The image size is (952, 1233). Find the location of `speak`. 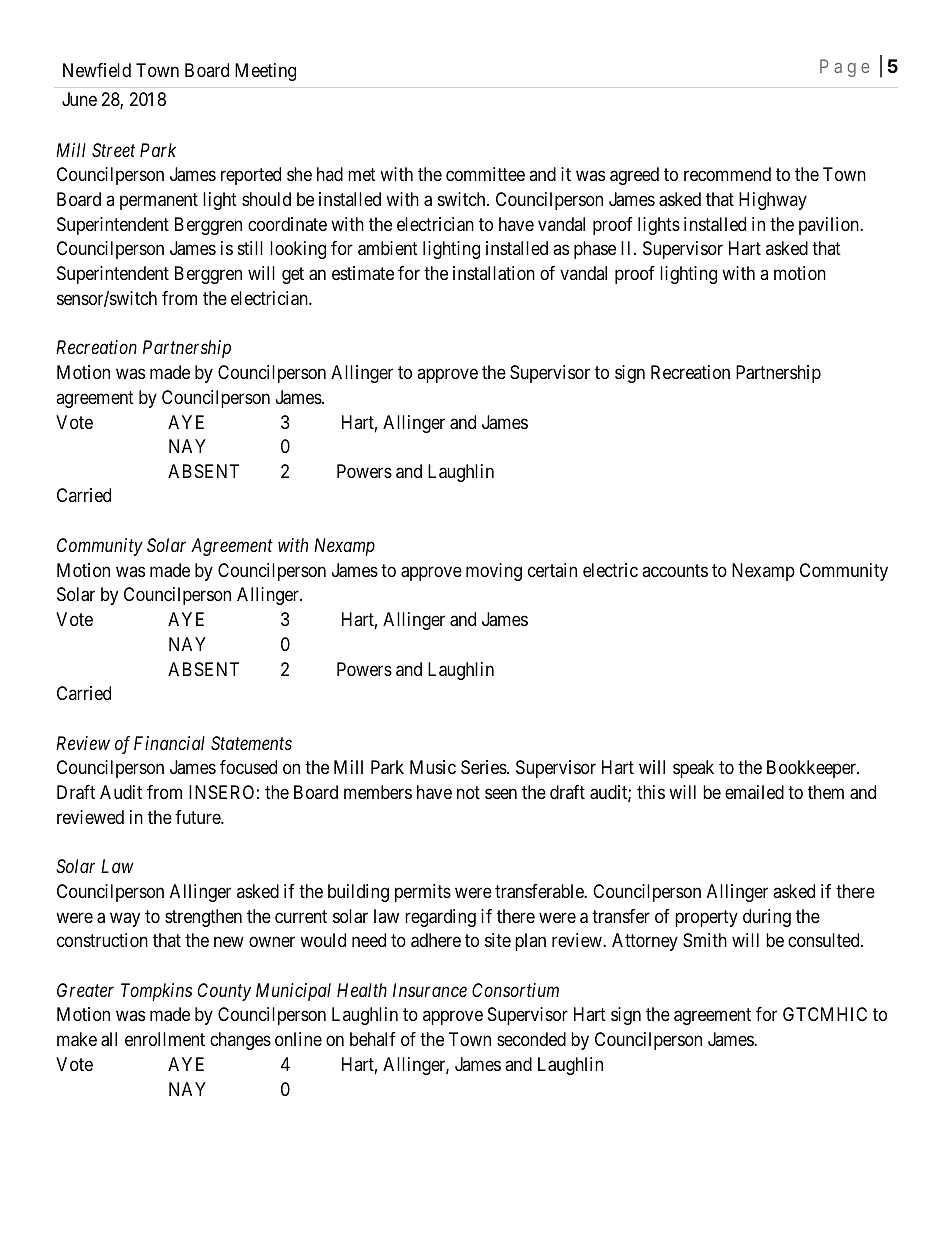

speak is located at coordinates (693, 769).
